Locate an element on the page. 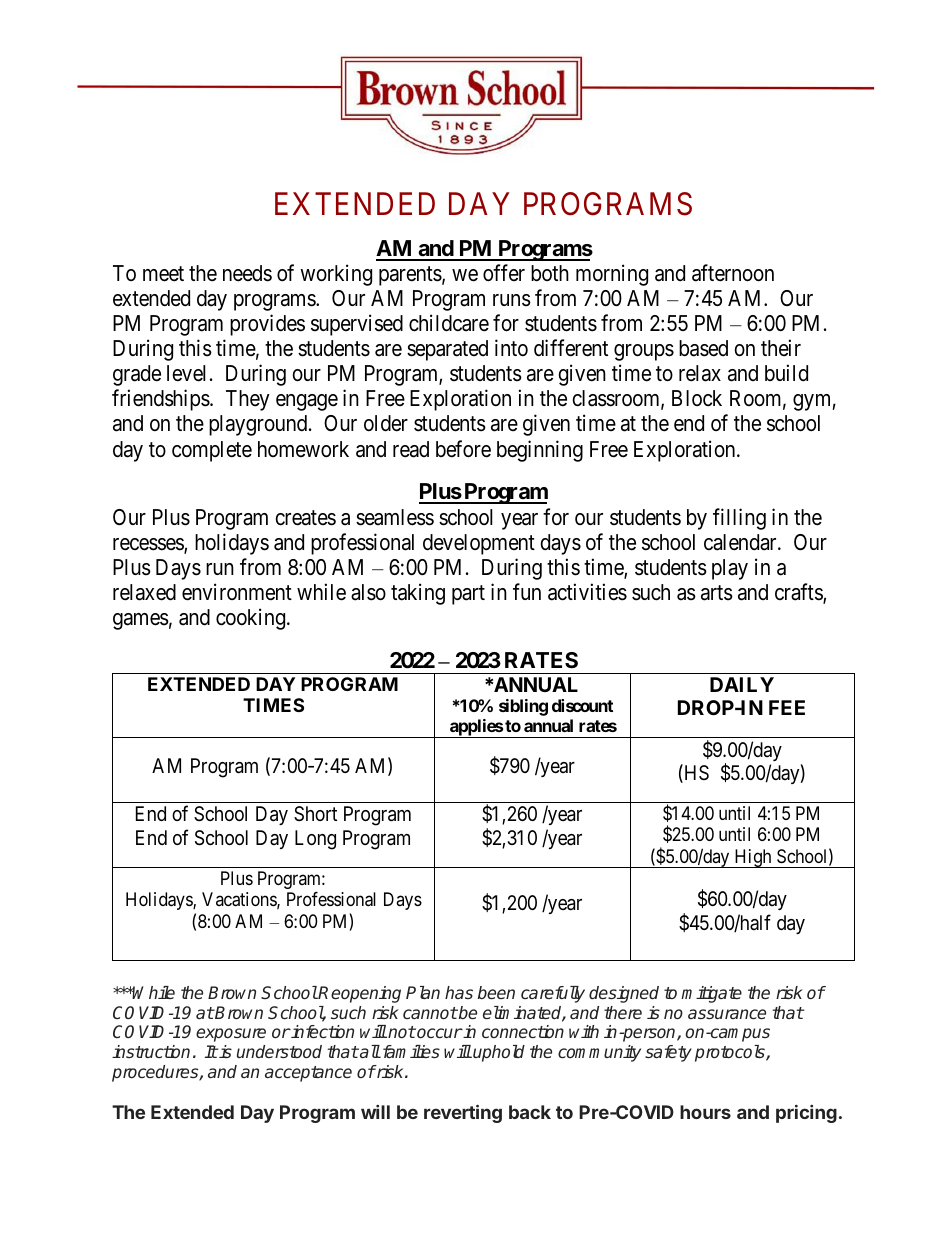  afternoon is located at coordinates (733, 273).
